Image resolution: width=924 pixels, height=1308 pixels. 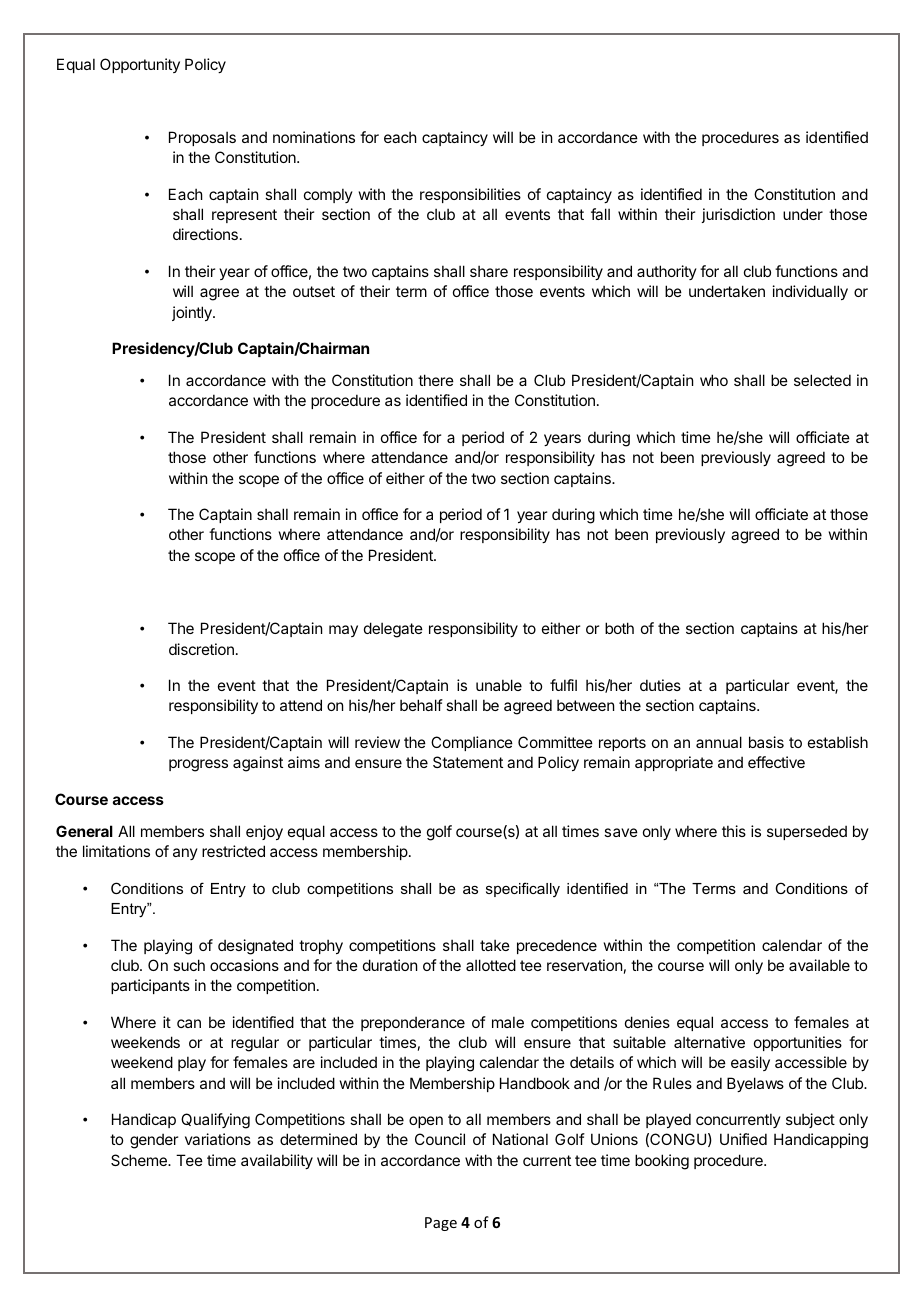 I want to click on Page, so click(x=441, y=1224).
